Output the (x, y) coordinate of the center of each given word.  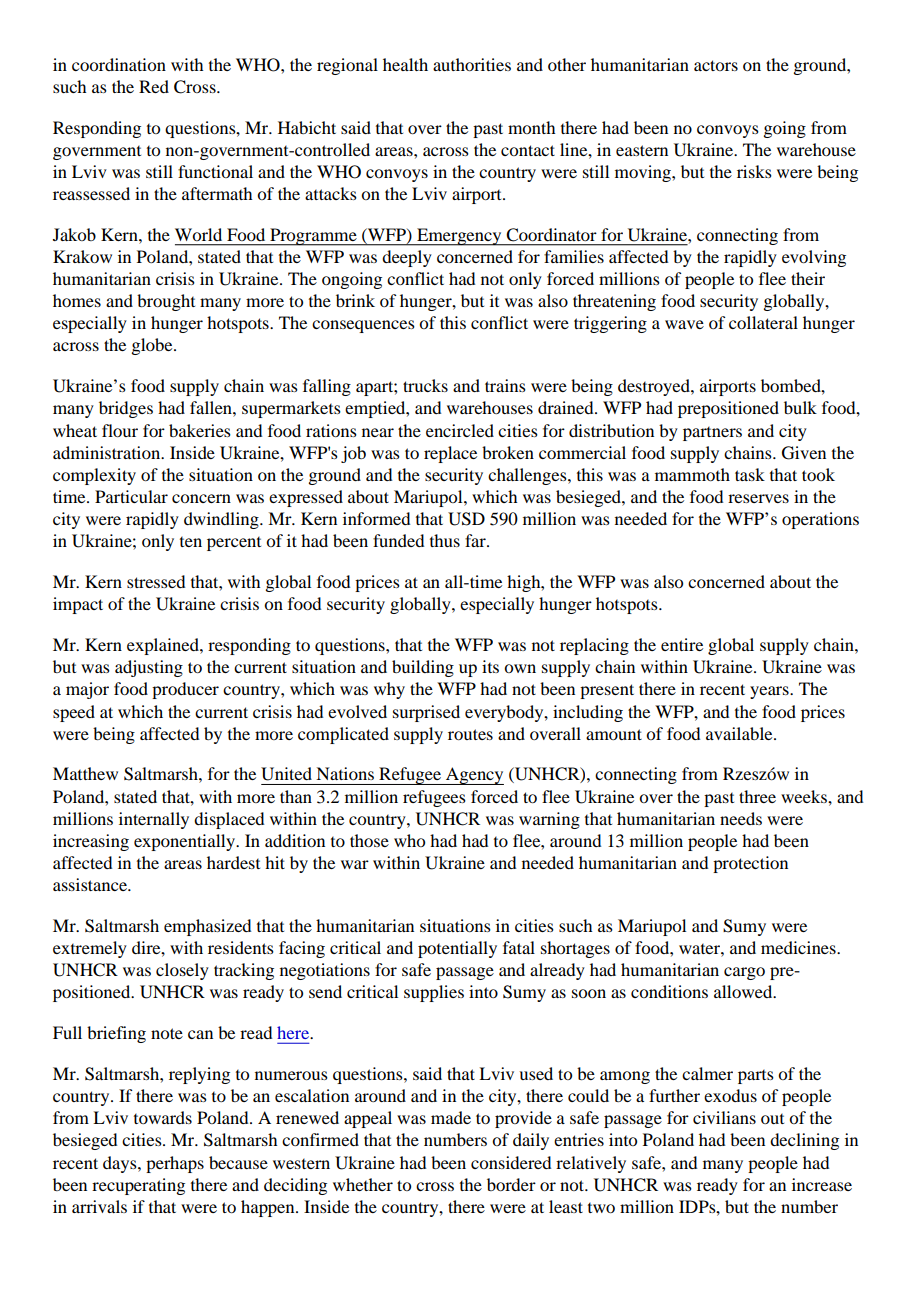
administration (108, 452)
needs (741, 818)
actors (716, 65)
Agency (474, 776)
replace (450, 454)
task (750, 474)
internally (154, 820)
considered (511, 1162)
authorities (472, 64)
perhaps (175, 1164)
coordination (119, 64)
